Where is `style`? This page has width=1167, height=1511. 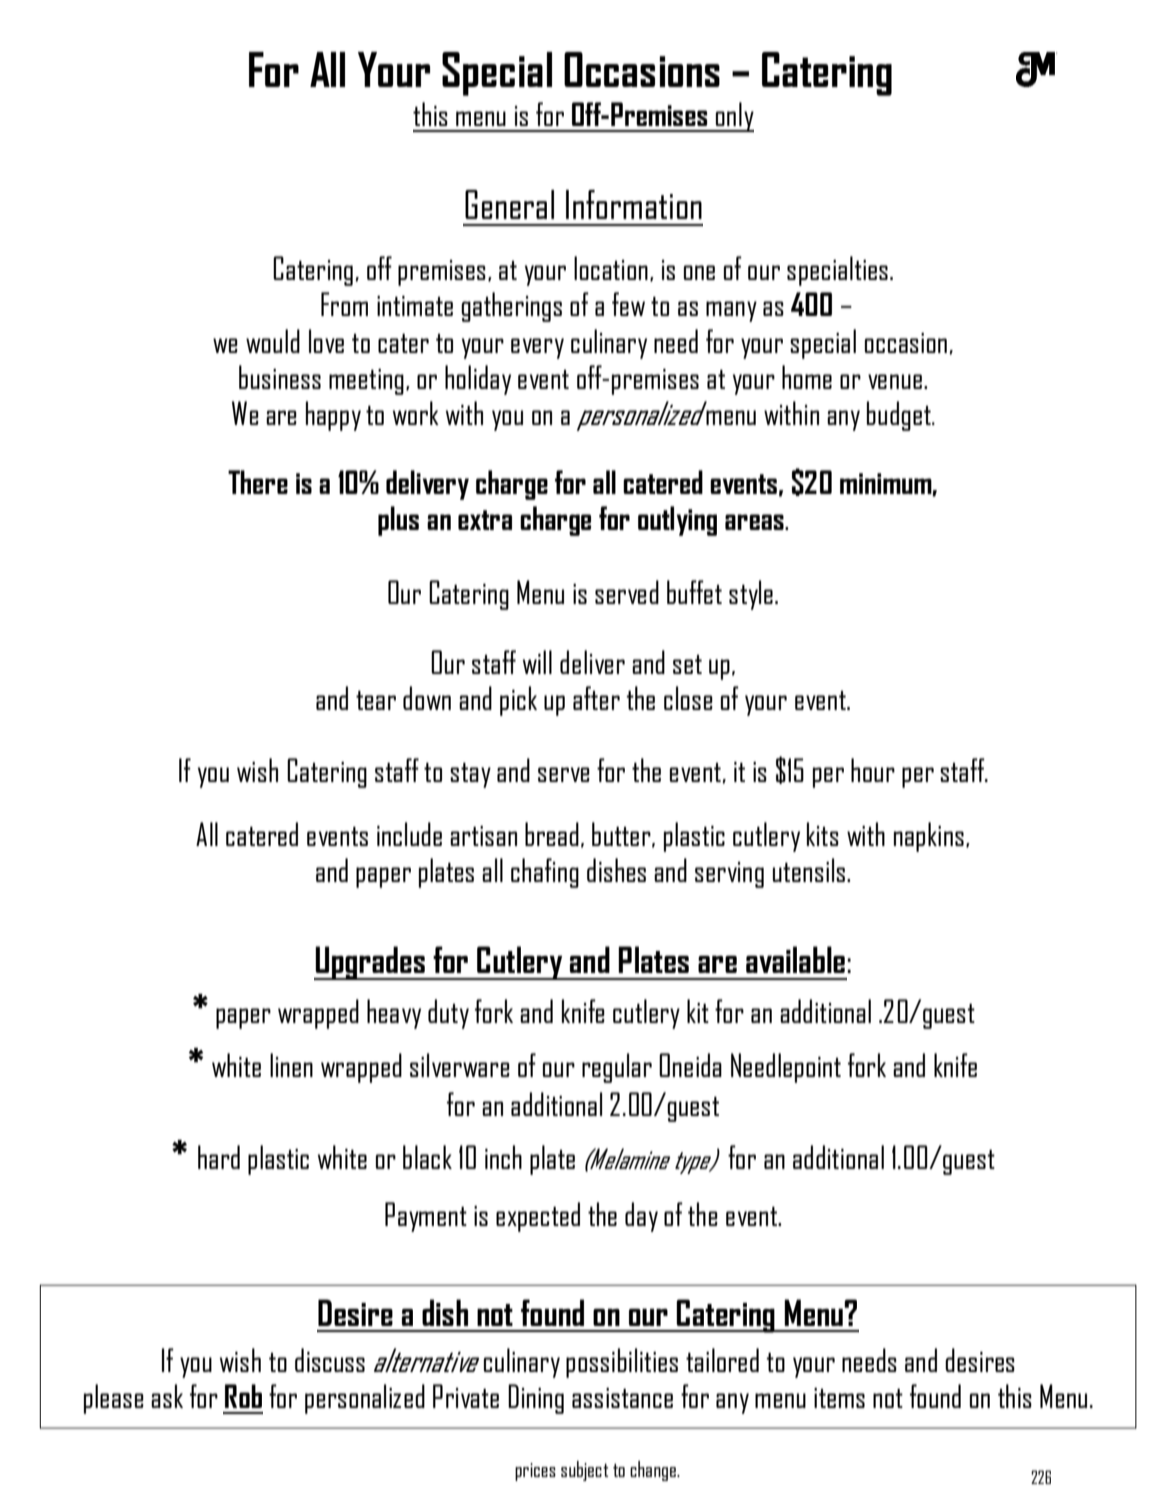 style is located at coordinates (751, 595).
